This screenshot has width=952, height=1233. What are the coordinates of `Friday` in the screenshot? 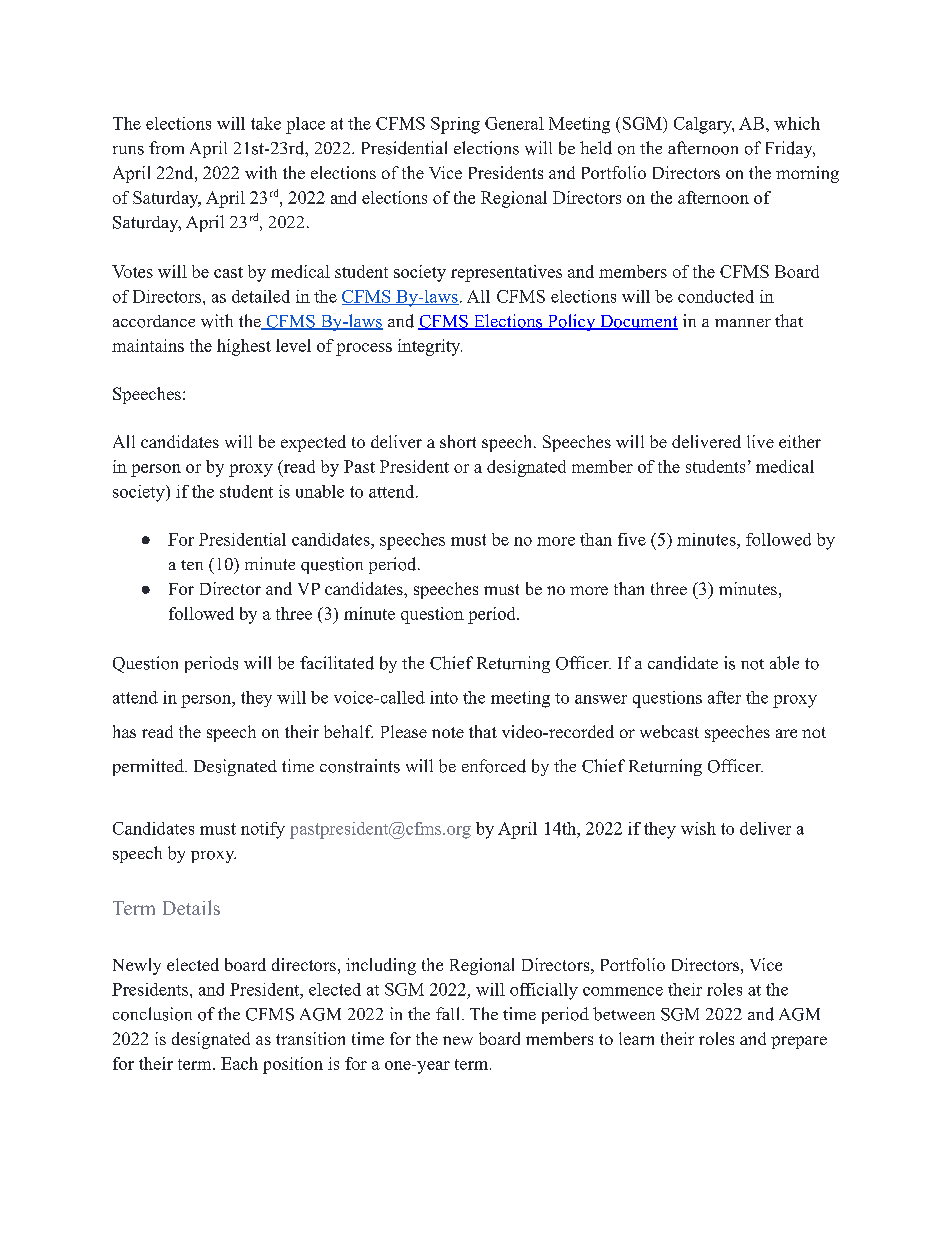 It's located at (790, 149).
